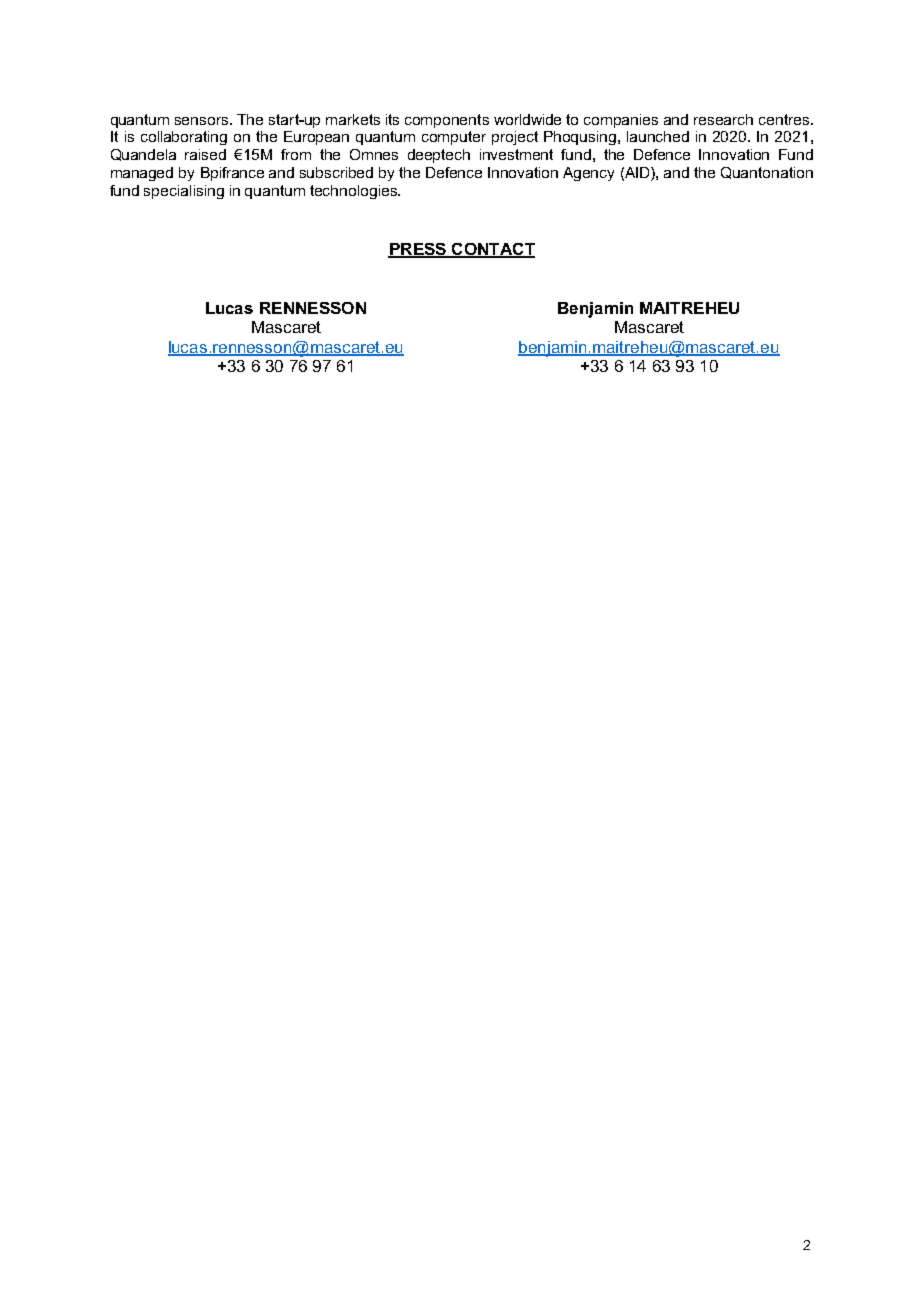 The image size is (924, 1308). Describe the element at coordinates (353, 119) in the screenshot. I see `markets` at that location.
